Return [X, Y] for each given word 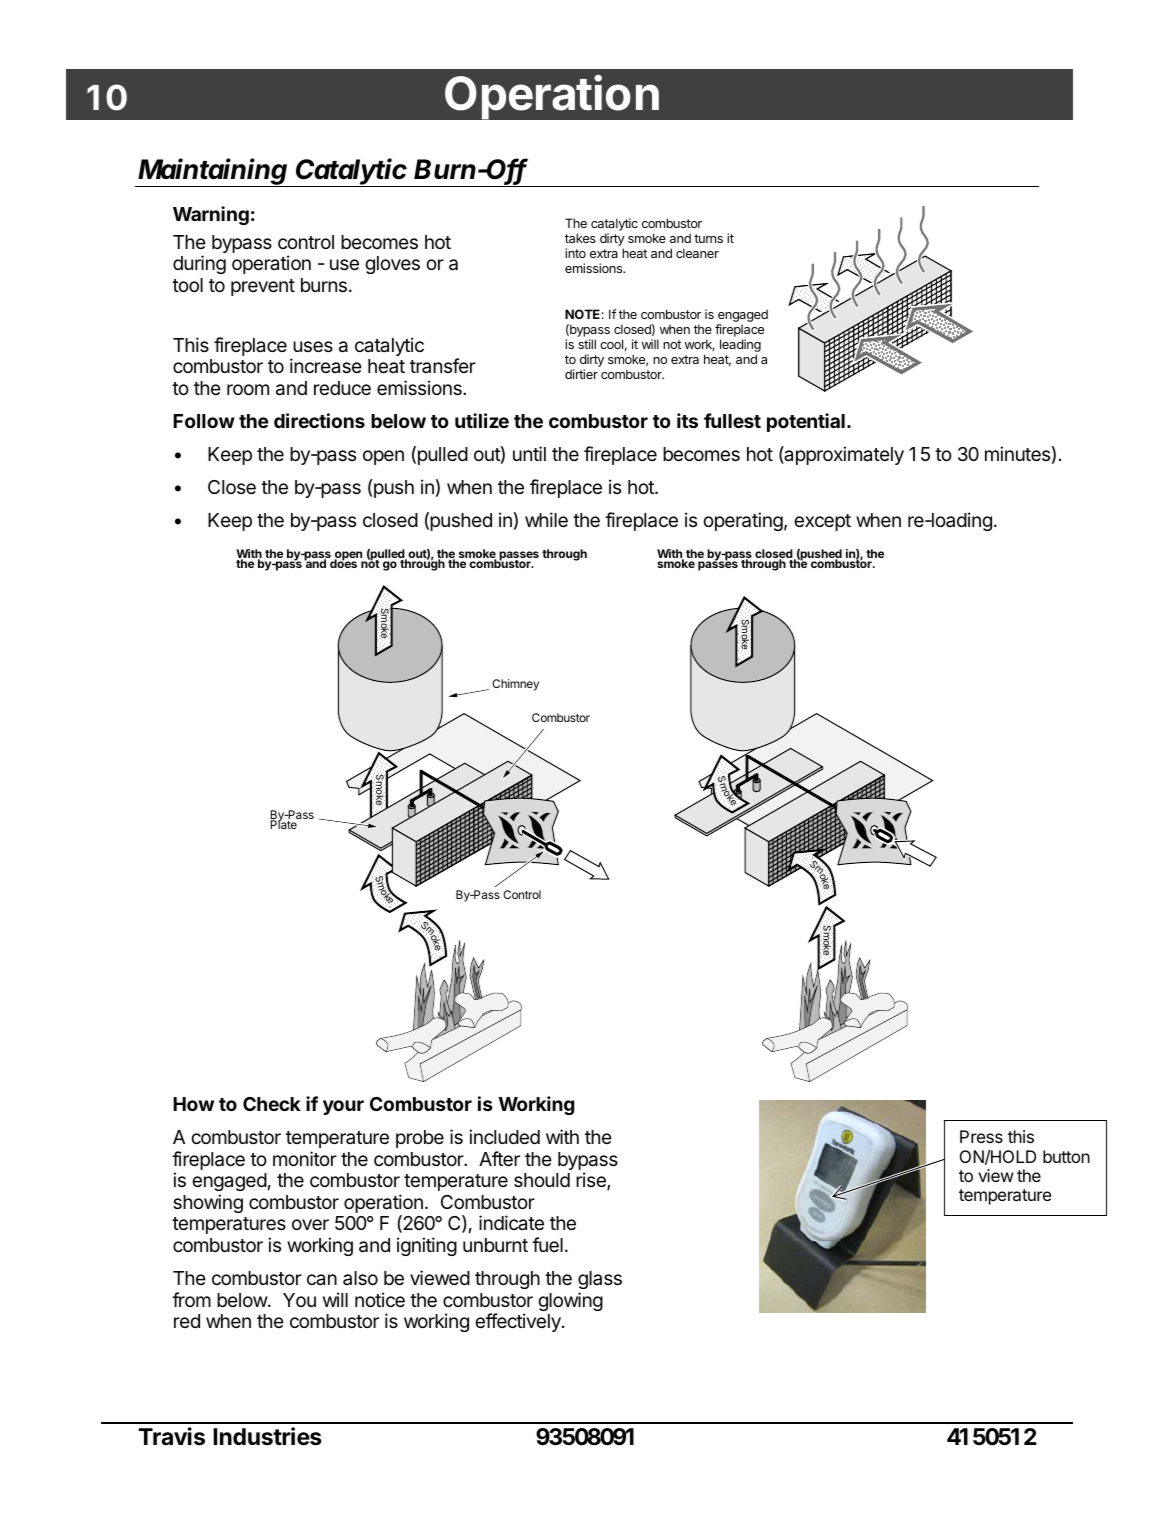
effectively [519, 1322]
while [546, 519]
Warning [211, 215]
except [822, 522]
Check [272, 1104]
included [504, 1136]
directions [319, 420]
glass [600, 1280]
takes [580, 238]
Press [981, 1136]
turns [708, 238]
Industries [267, 1436]
